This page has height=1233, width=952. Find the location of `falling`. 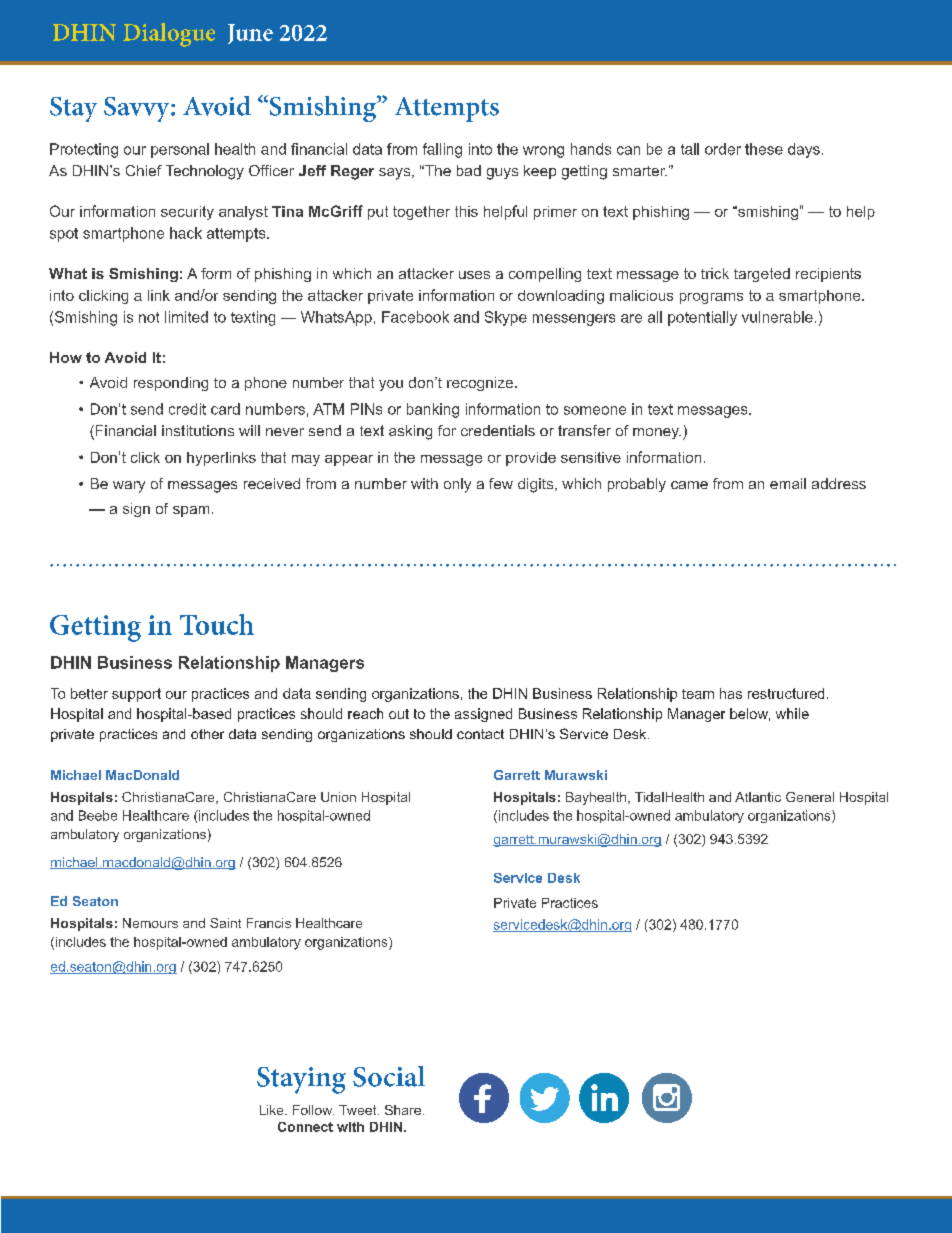

falling is located at coordinates (442, 150).
